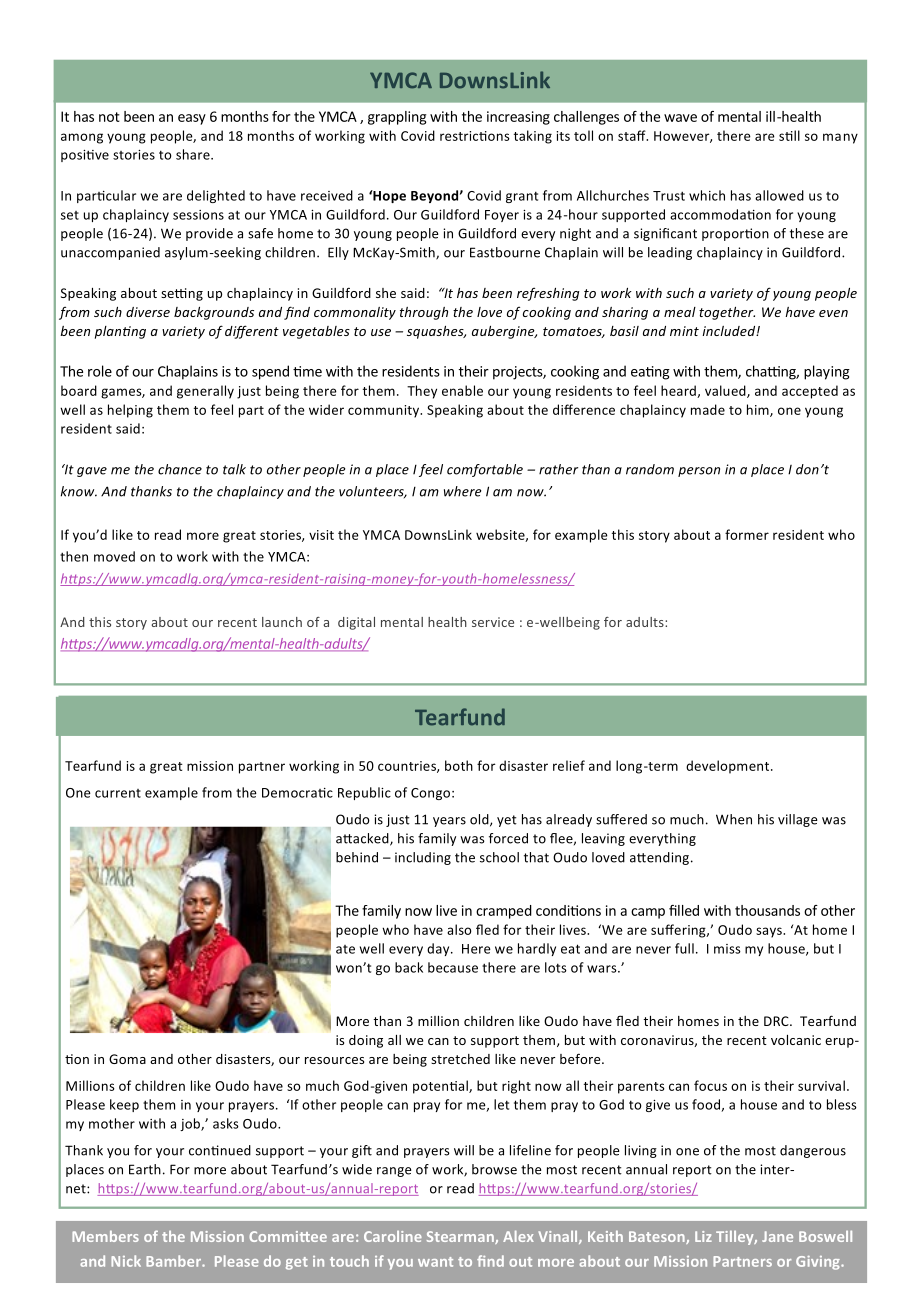  Describe the element at coordinates (518, 118) in the screenshot. I see `increasing` at that location.
